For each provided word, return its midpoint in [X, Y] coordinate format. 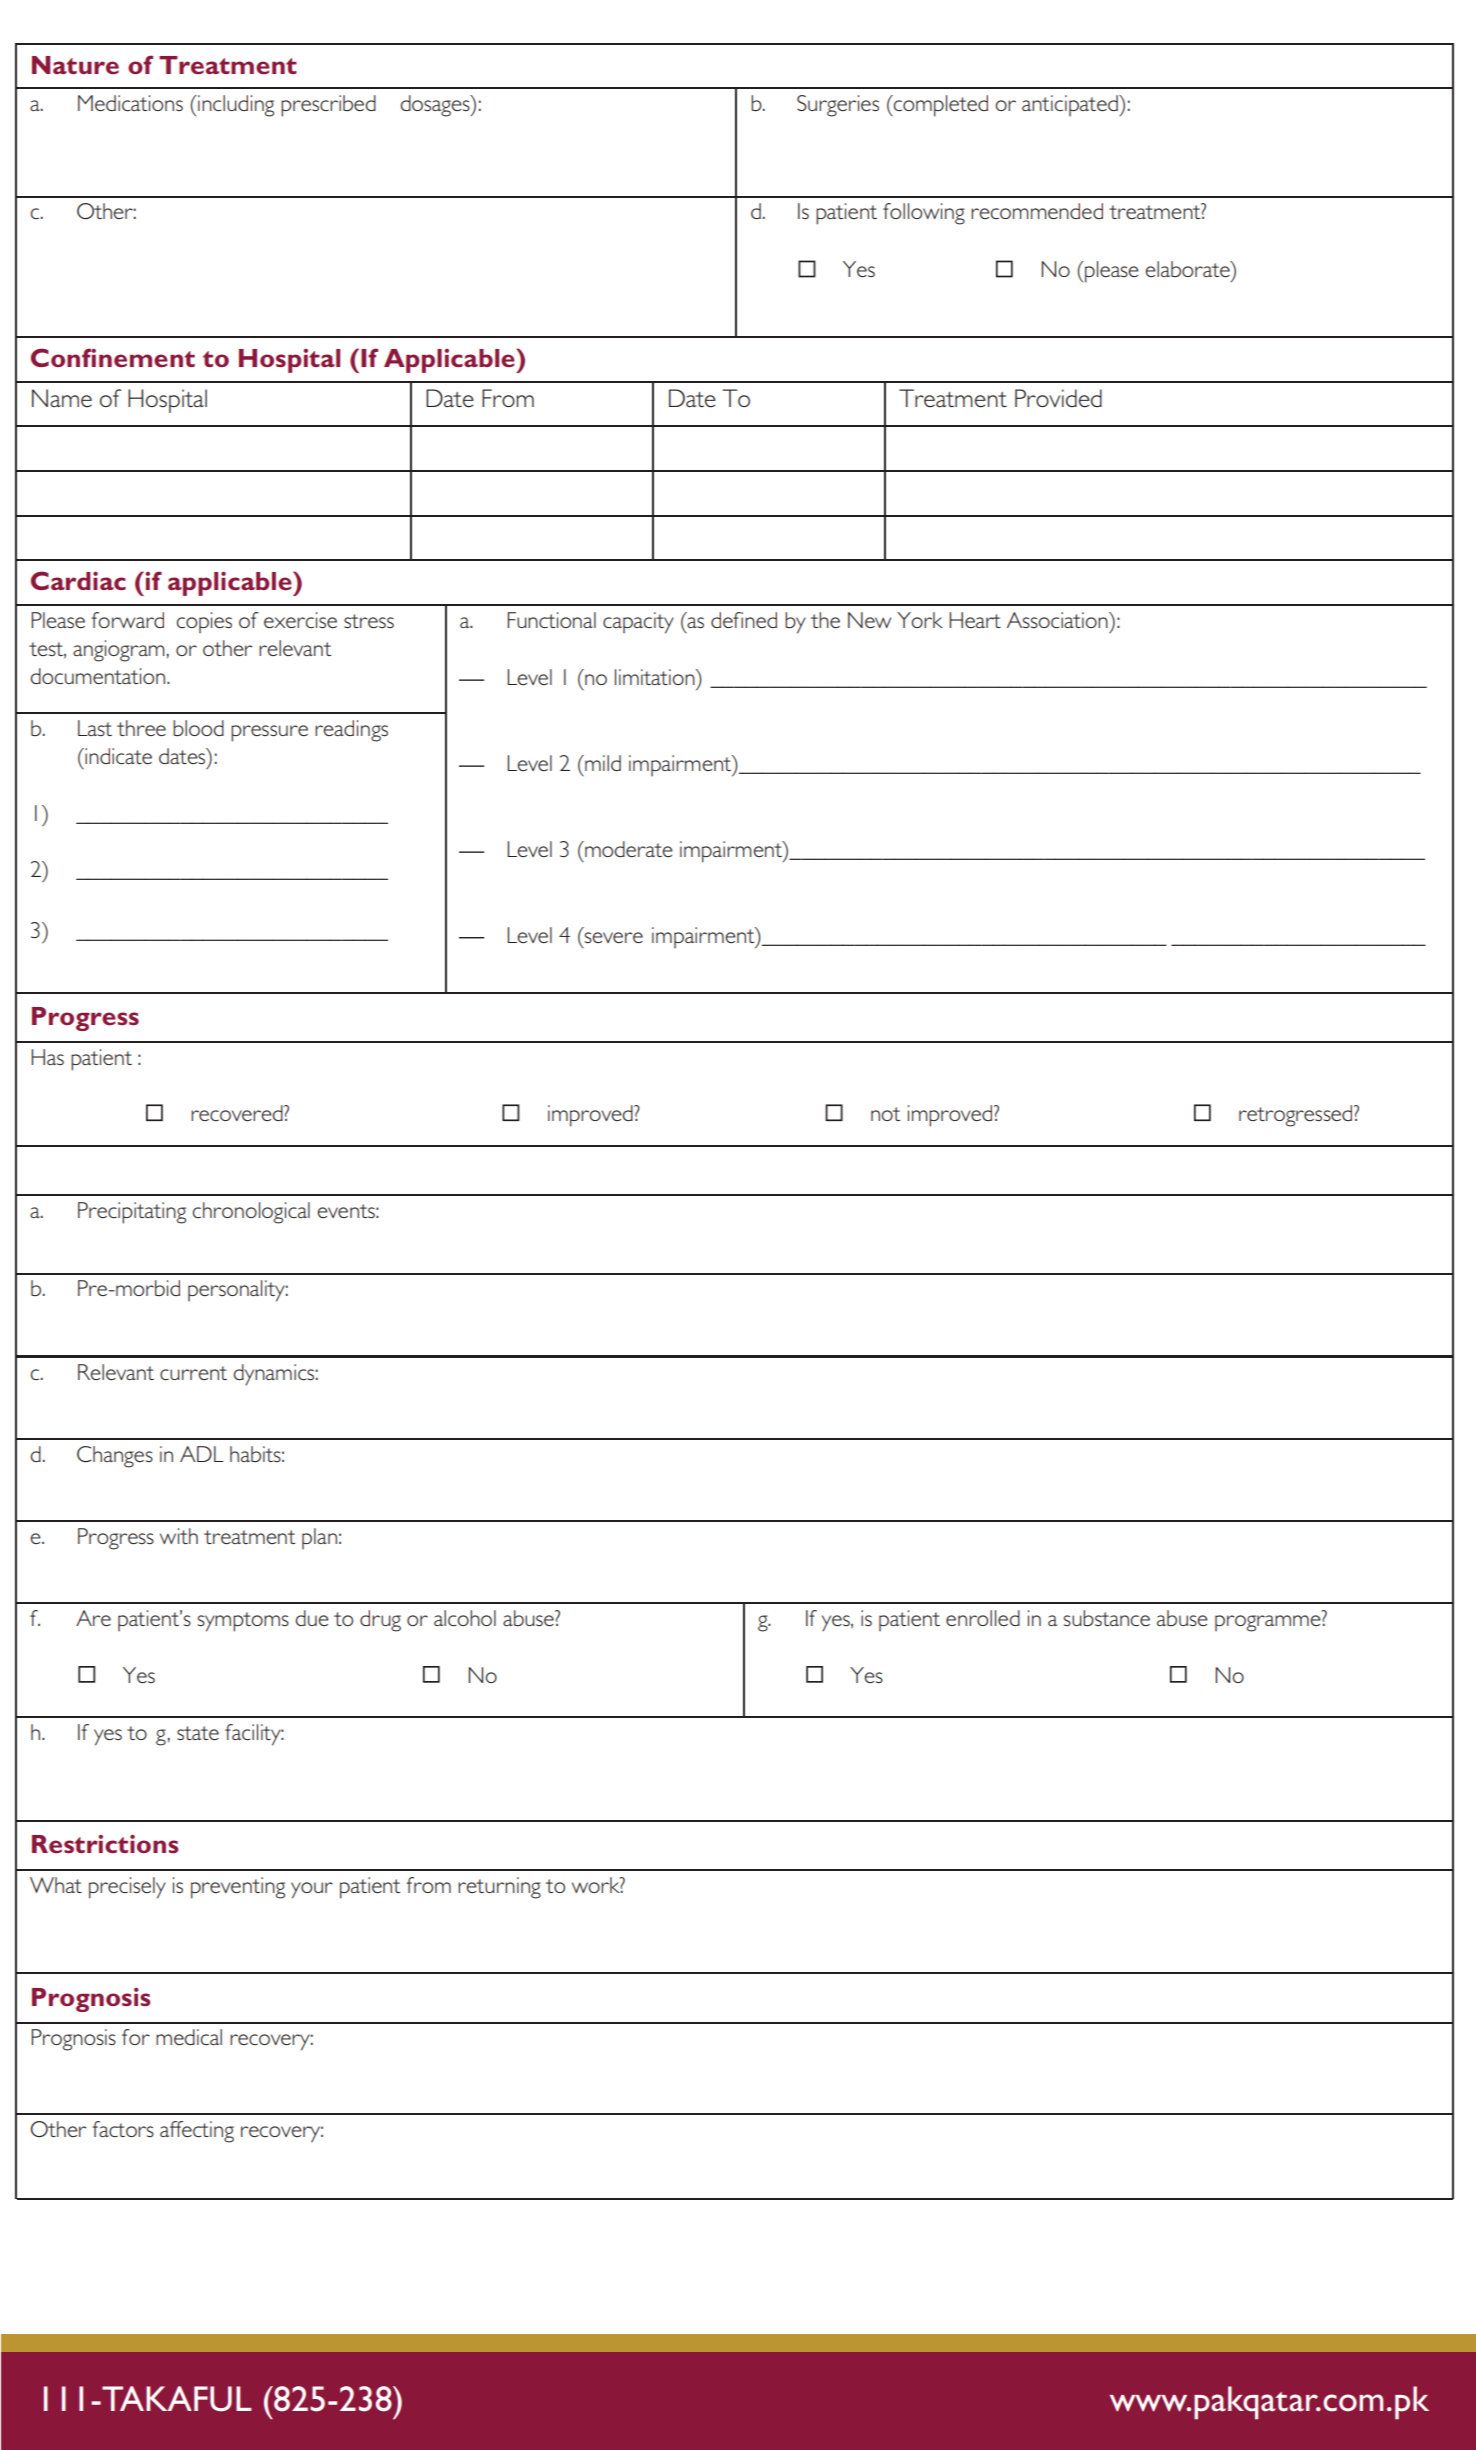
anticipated [1071, 105]
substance [1107, 1618]
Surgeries [838, 106]
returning [499, 1888]
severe [614, 937]
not [885, 1114]
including [235, 106]
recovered [238, 1113]
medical [189, 2037]
